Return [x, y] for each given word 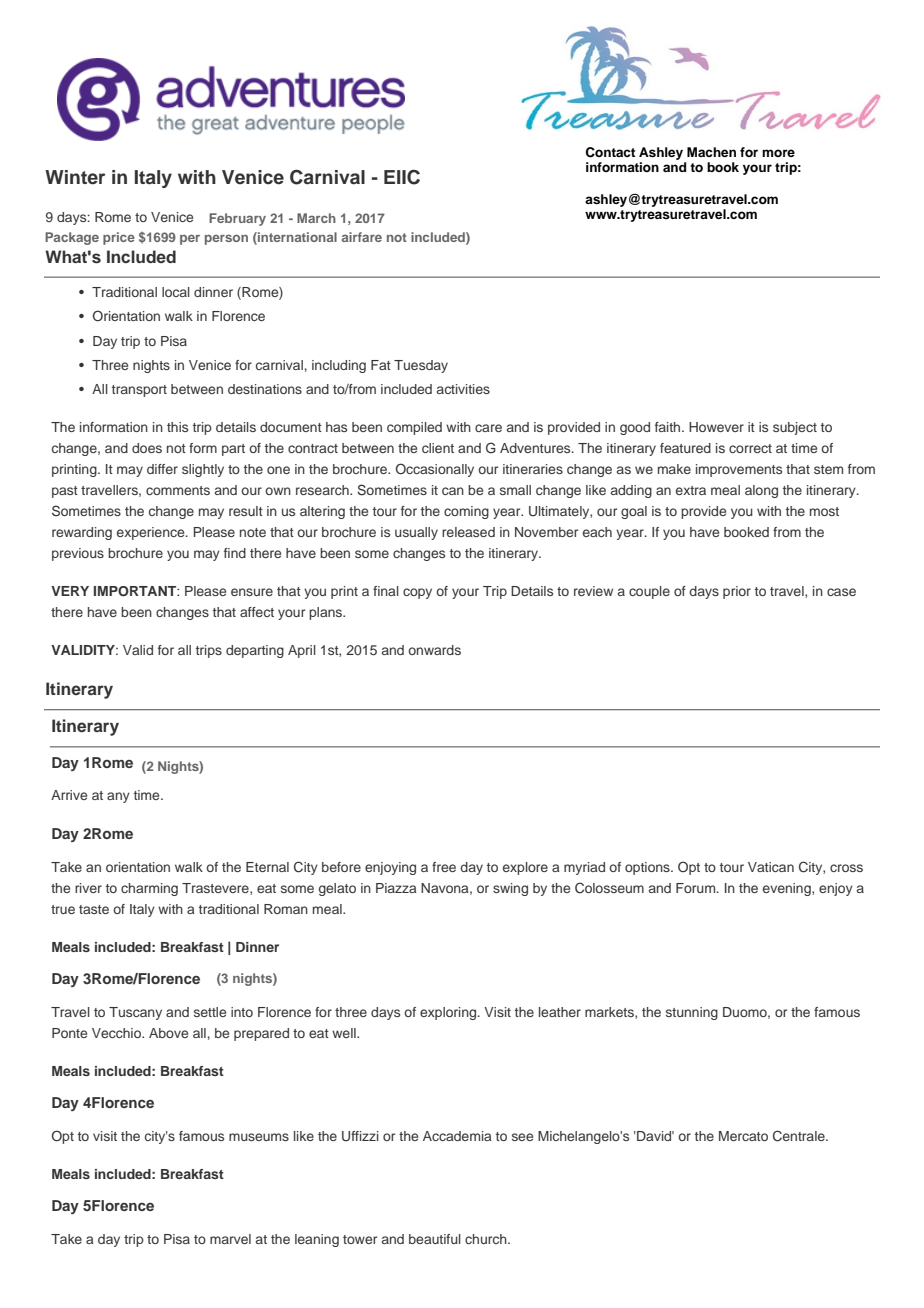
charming [149, 889]
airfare [362, 237]
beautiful [435, 1239]
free [444, 867]
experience [152, 533]
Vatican [771, 867]
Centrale [800, 1136]
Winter [75, 177]
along [761, 491]
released [468, 532]
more [778, 153]
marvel [230, 1239]
